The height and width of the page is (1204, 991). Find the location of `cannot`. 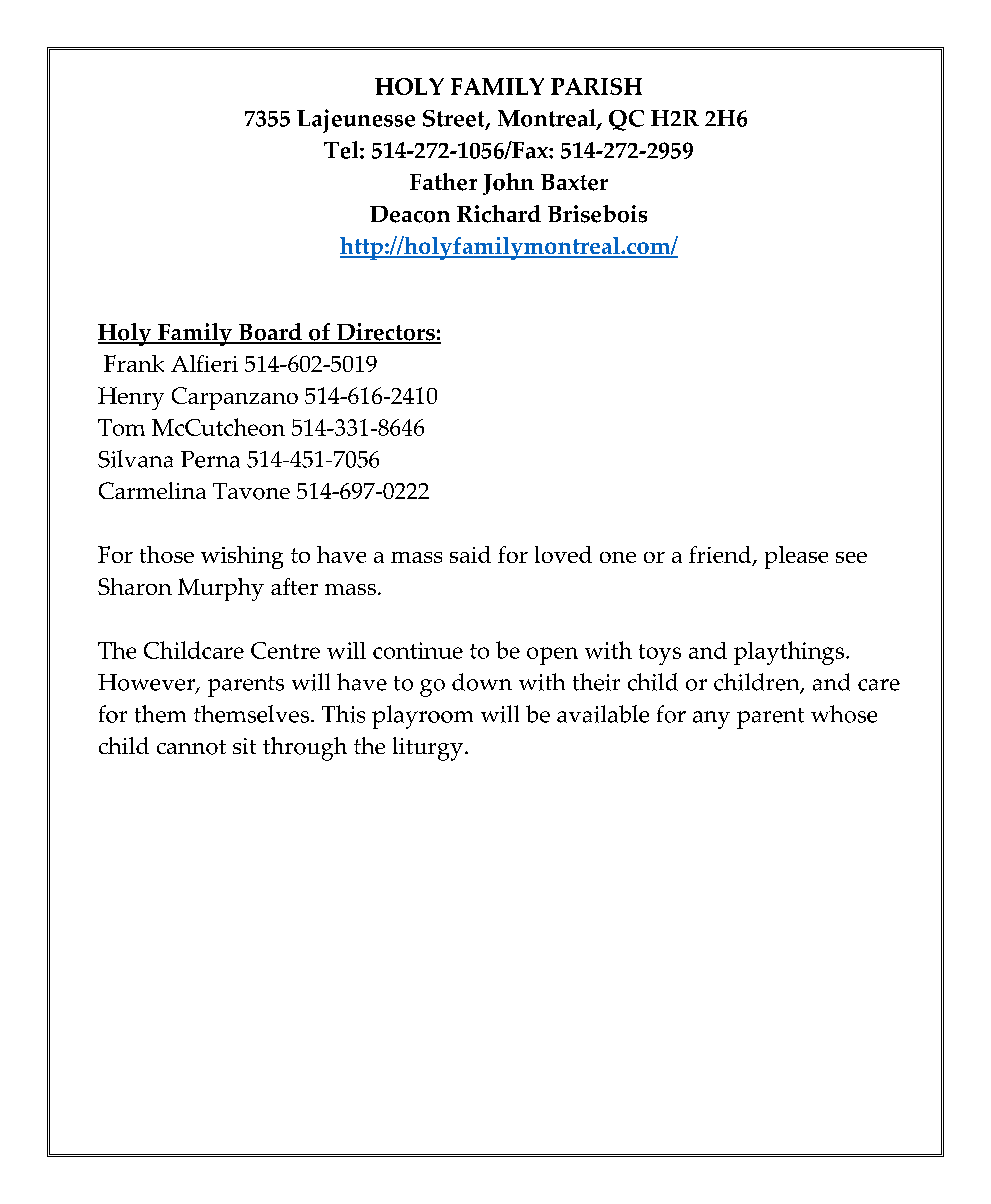

cannot is located at coordinates (191, 747).
